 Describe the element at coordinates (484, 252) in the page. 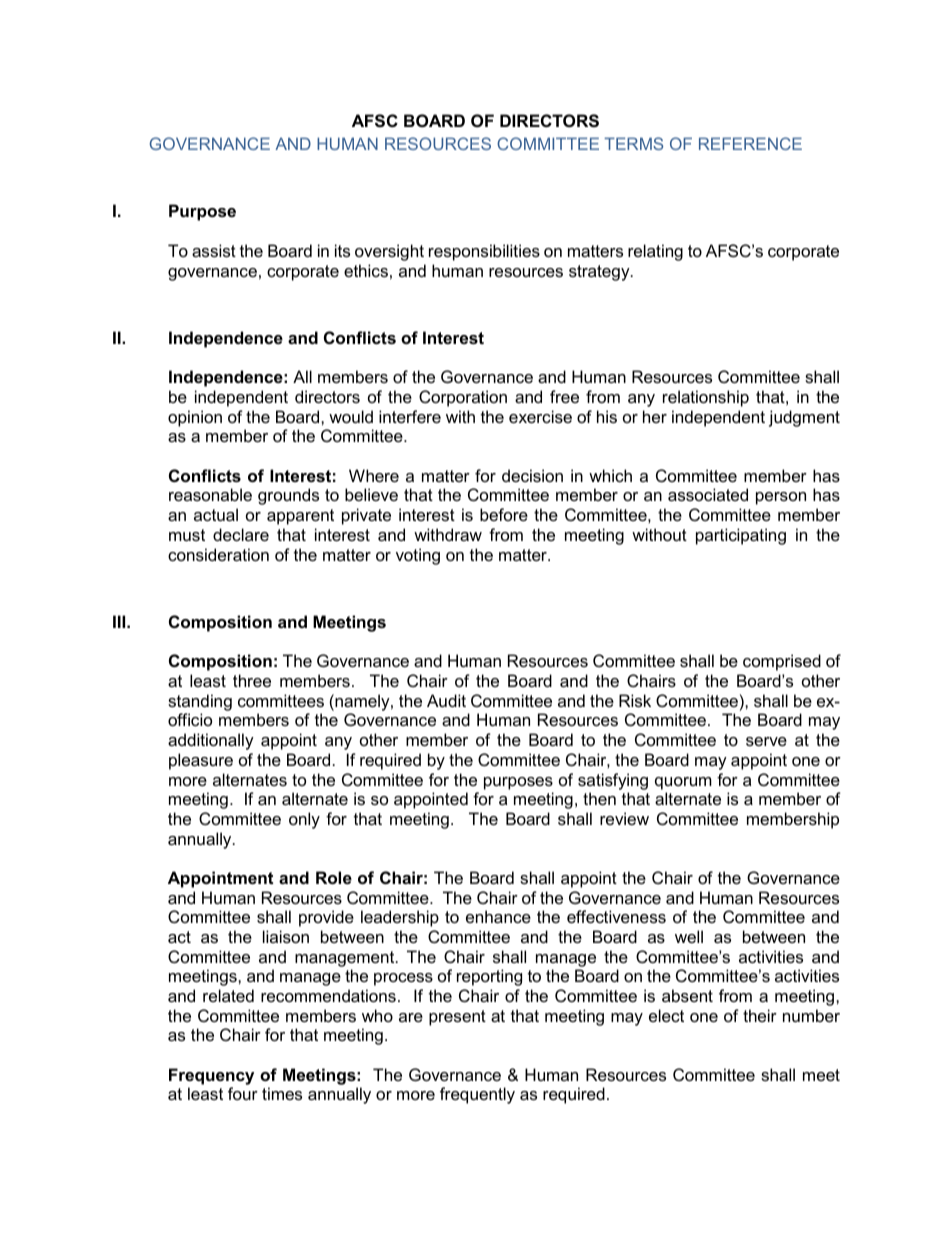

I see `responsibilities` at that location.
